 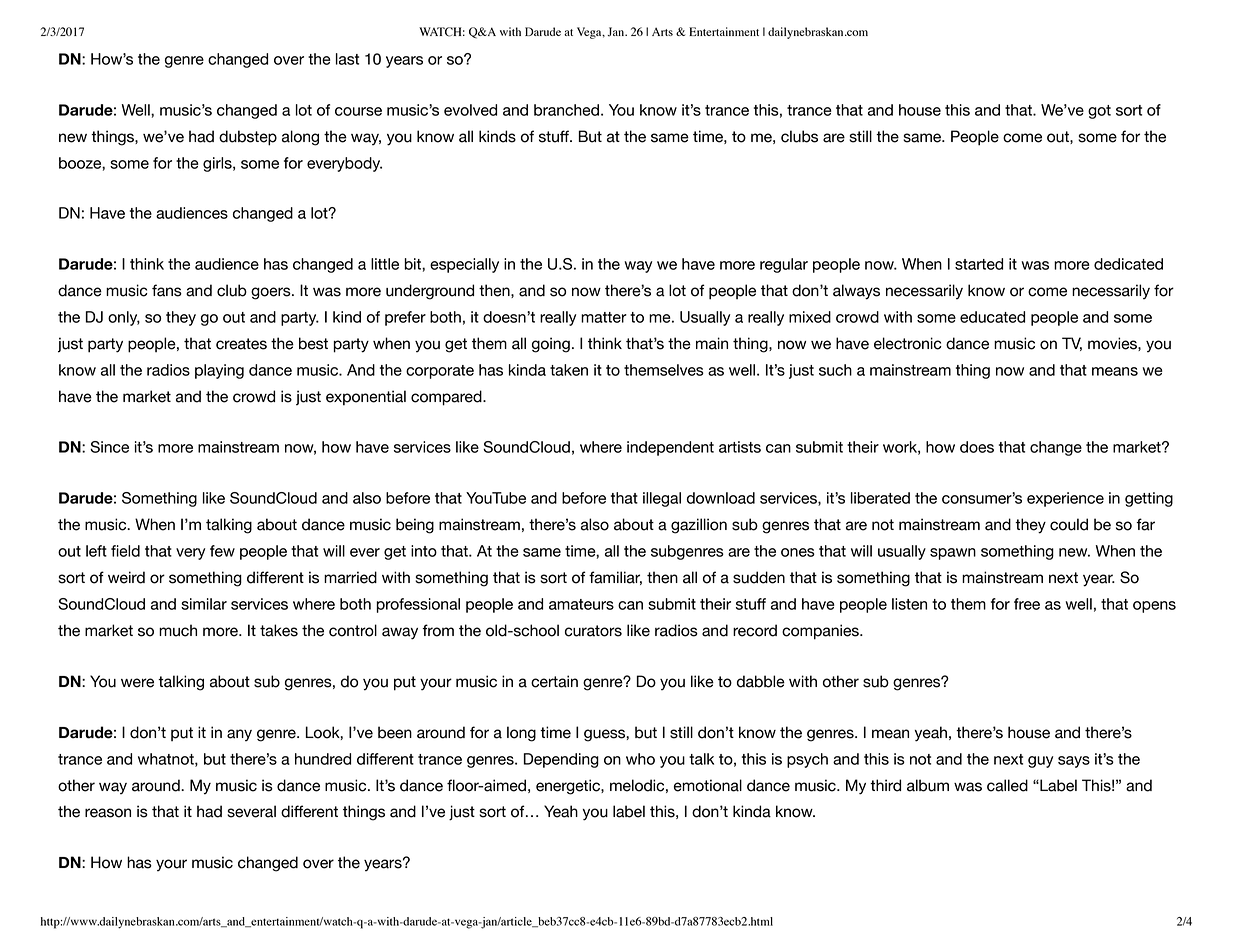 I want to click on reason, so click(x=108, y=813).
